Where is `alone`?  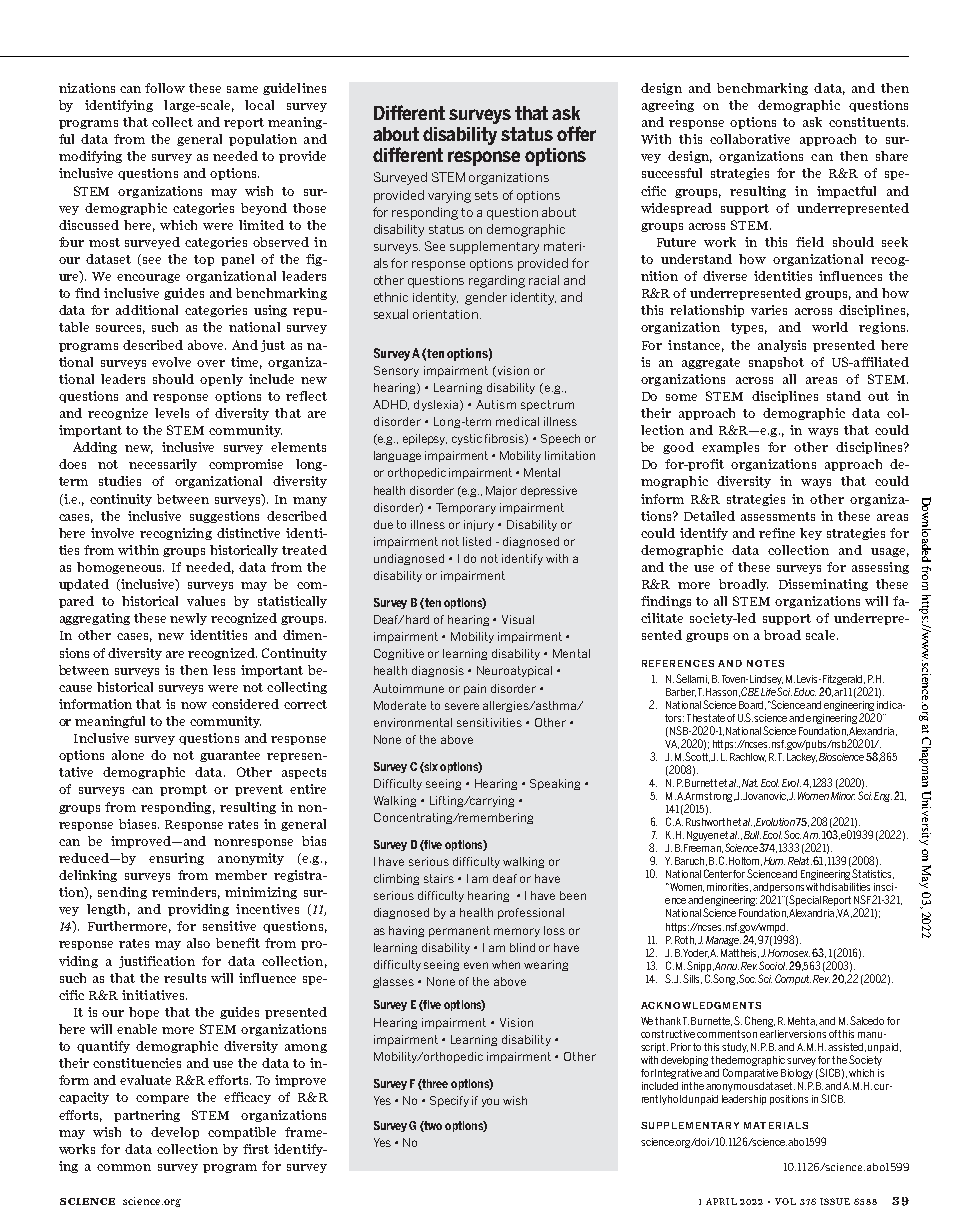 alone is located at coordinates (128, 755).
